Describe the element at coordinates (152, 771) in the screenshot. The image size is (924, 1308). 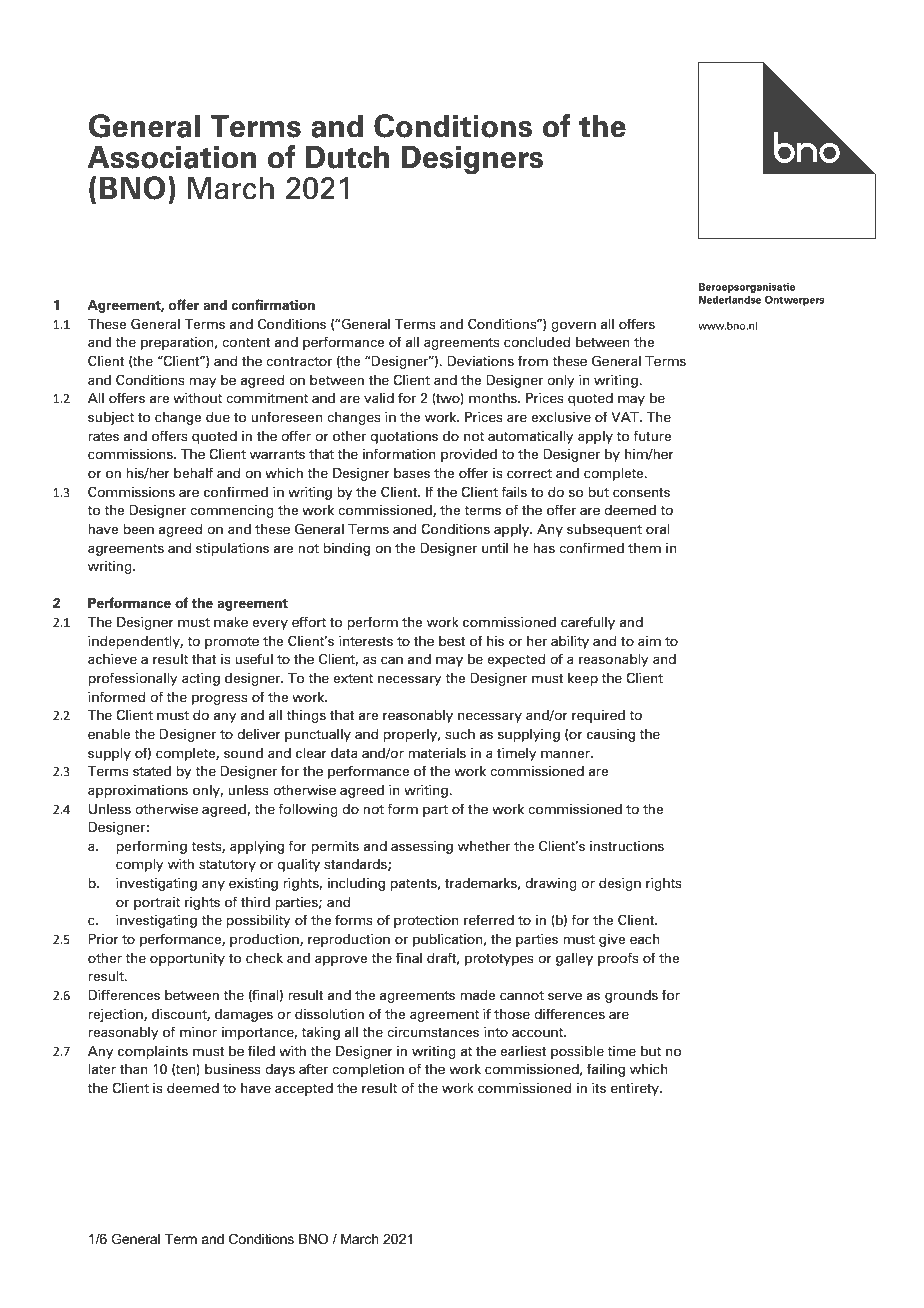
I see `stated` at that location.
